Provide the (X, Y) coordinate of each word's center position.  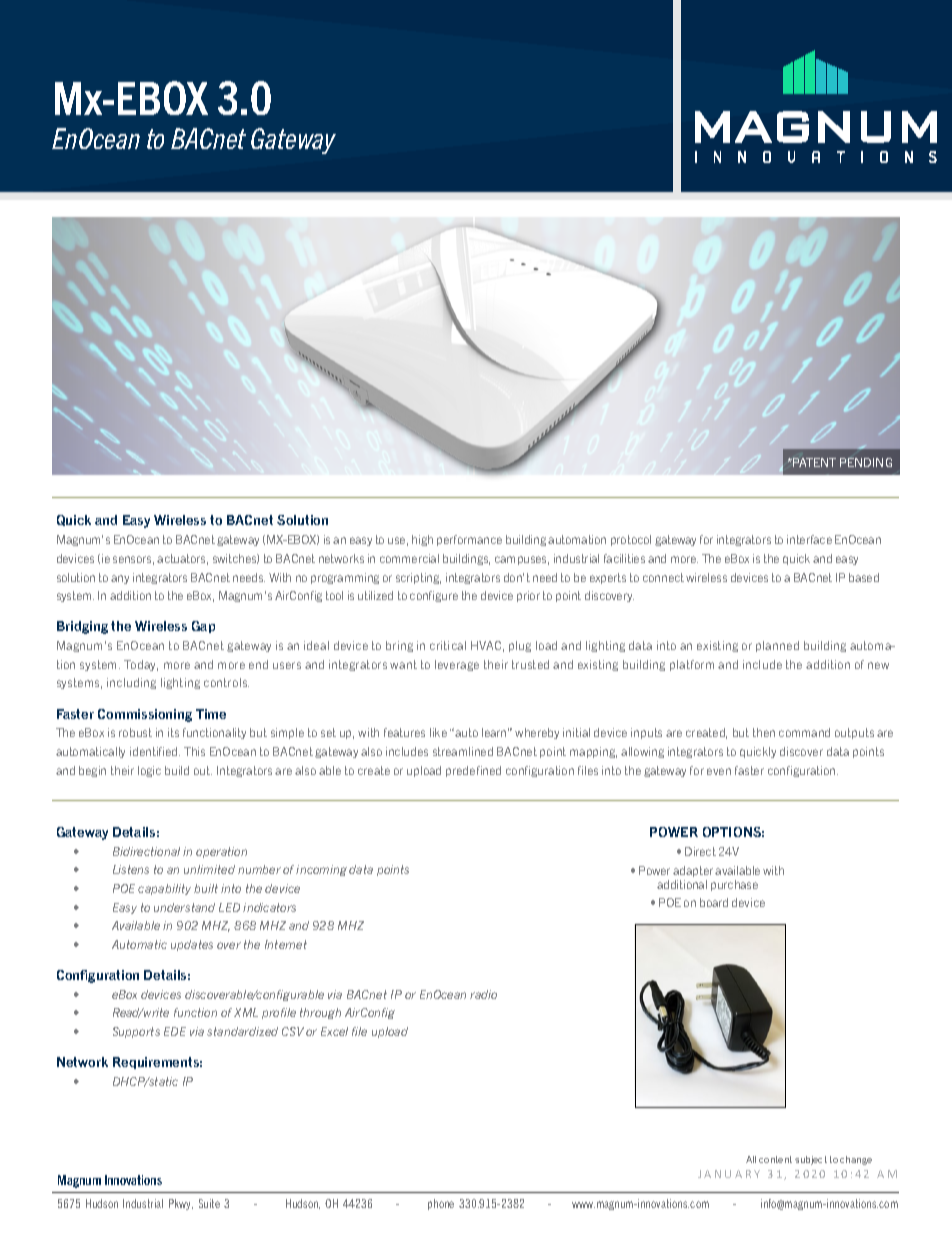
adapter (693, 871)
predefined (473, 771)
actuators (182, 559)
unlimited (209, 869)
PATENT (813, 462)
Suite (209, 1203)
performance (469, 540)
